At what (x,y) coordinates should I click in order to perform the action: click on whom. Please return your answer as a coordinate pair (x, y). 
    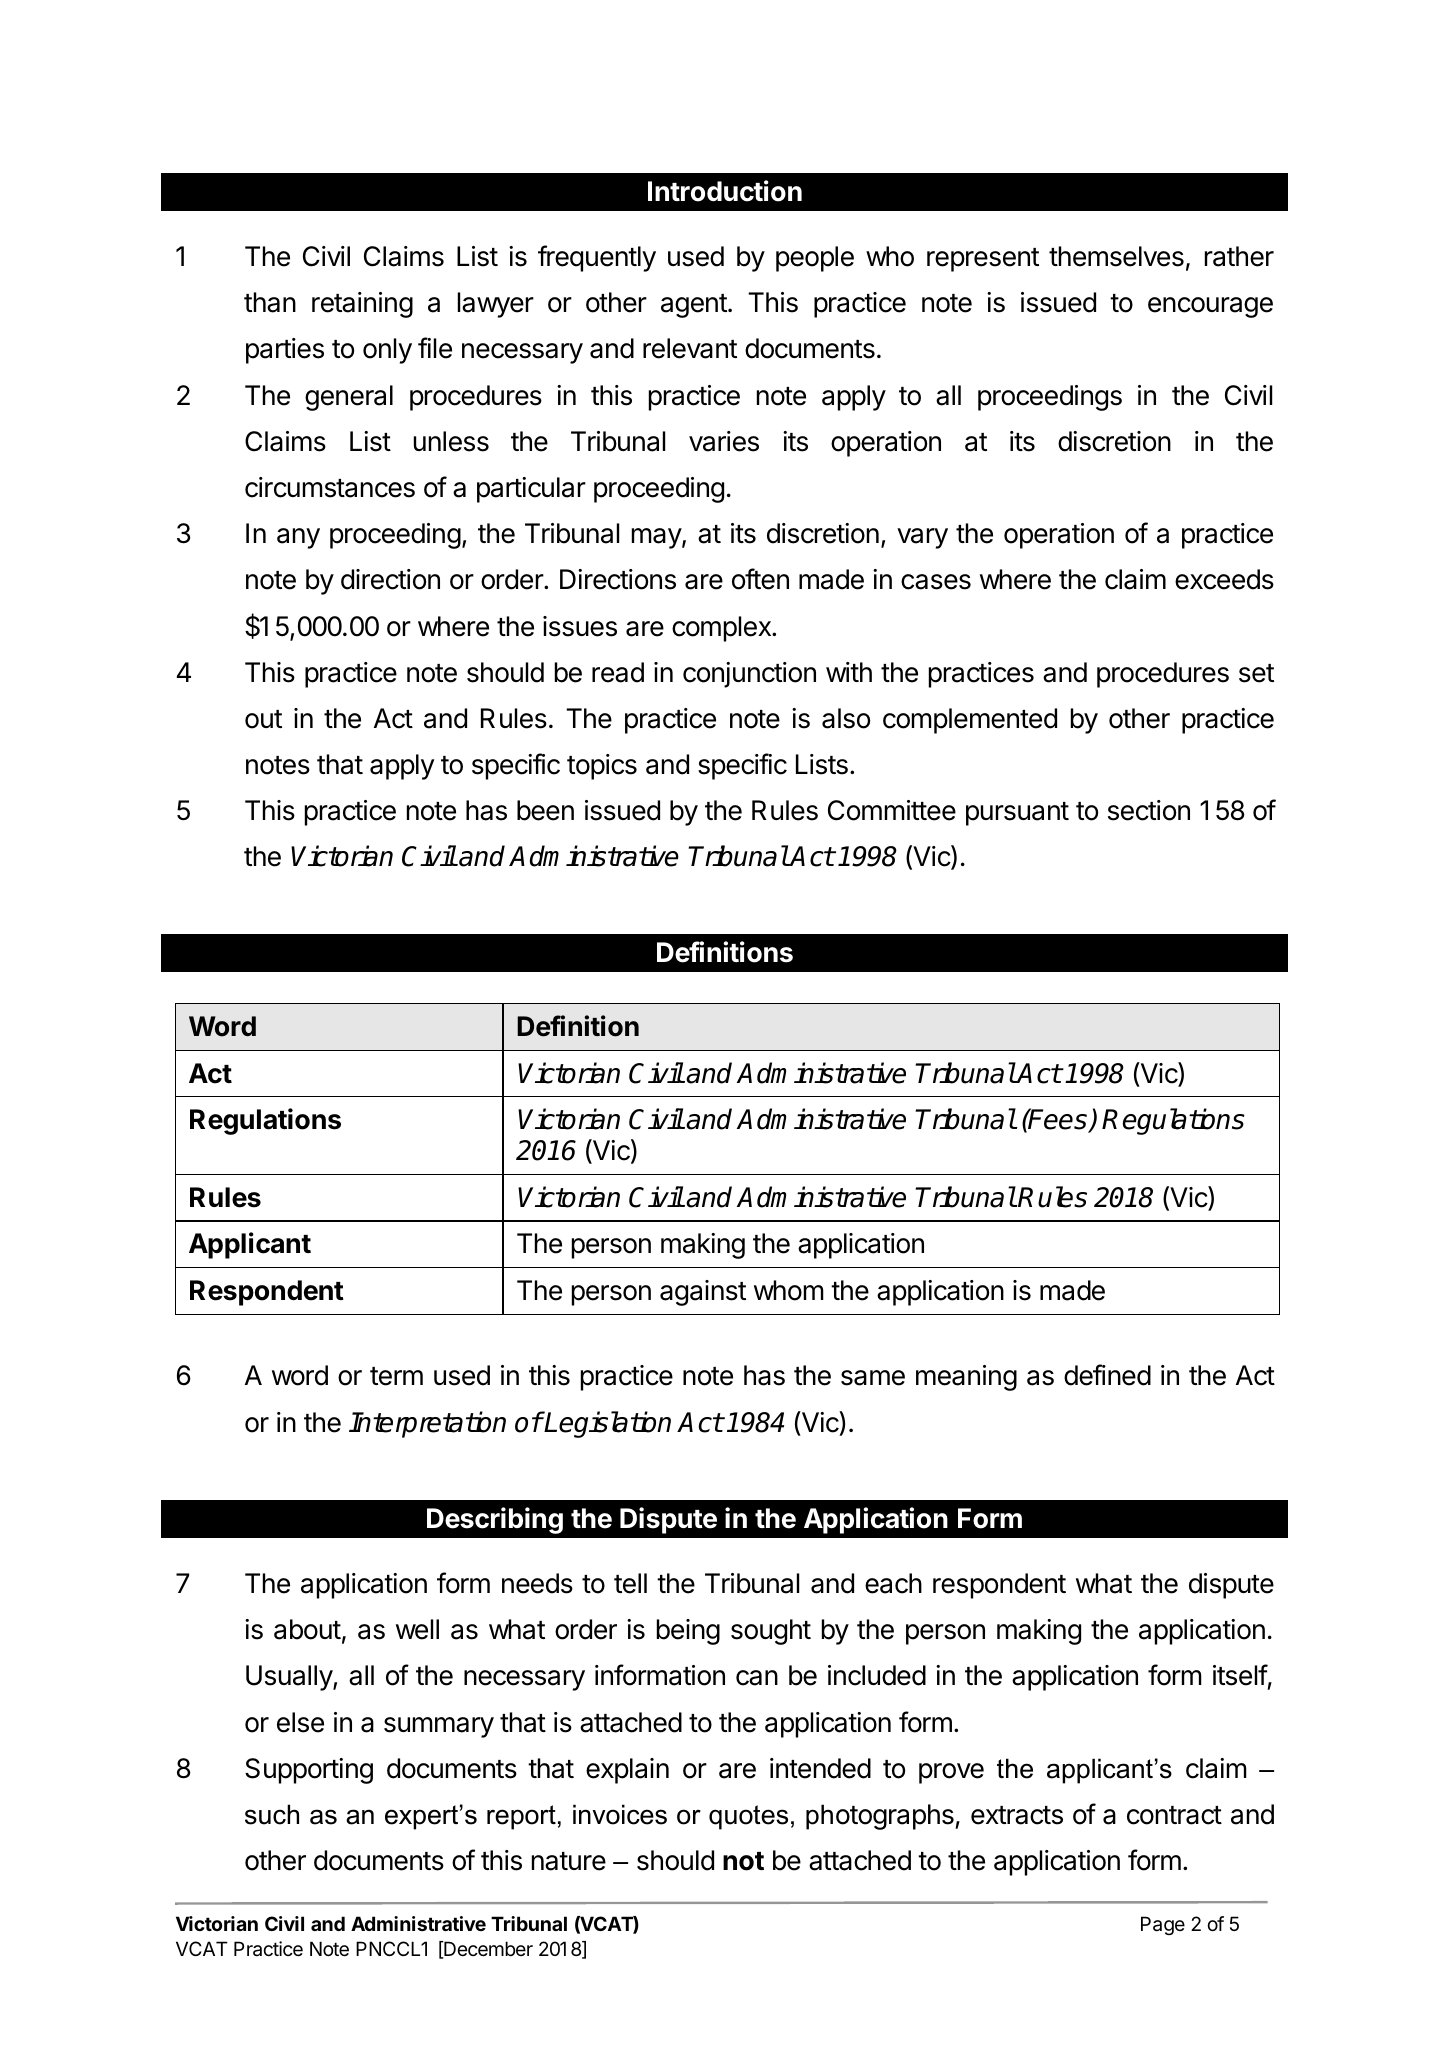
    Looking at the image, I should click on (789, 1290).
